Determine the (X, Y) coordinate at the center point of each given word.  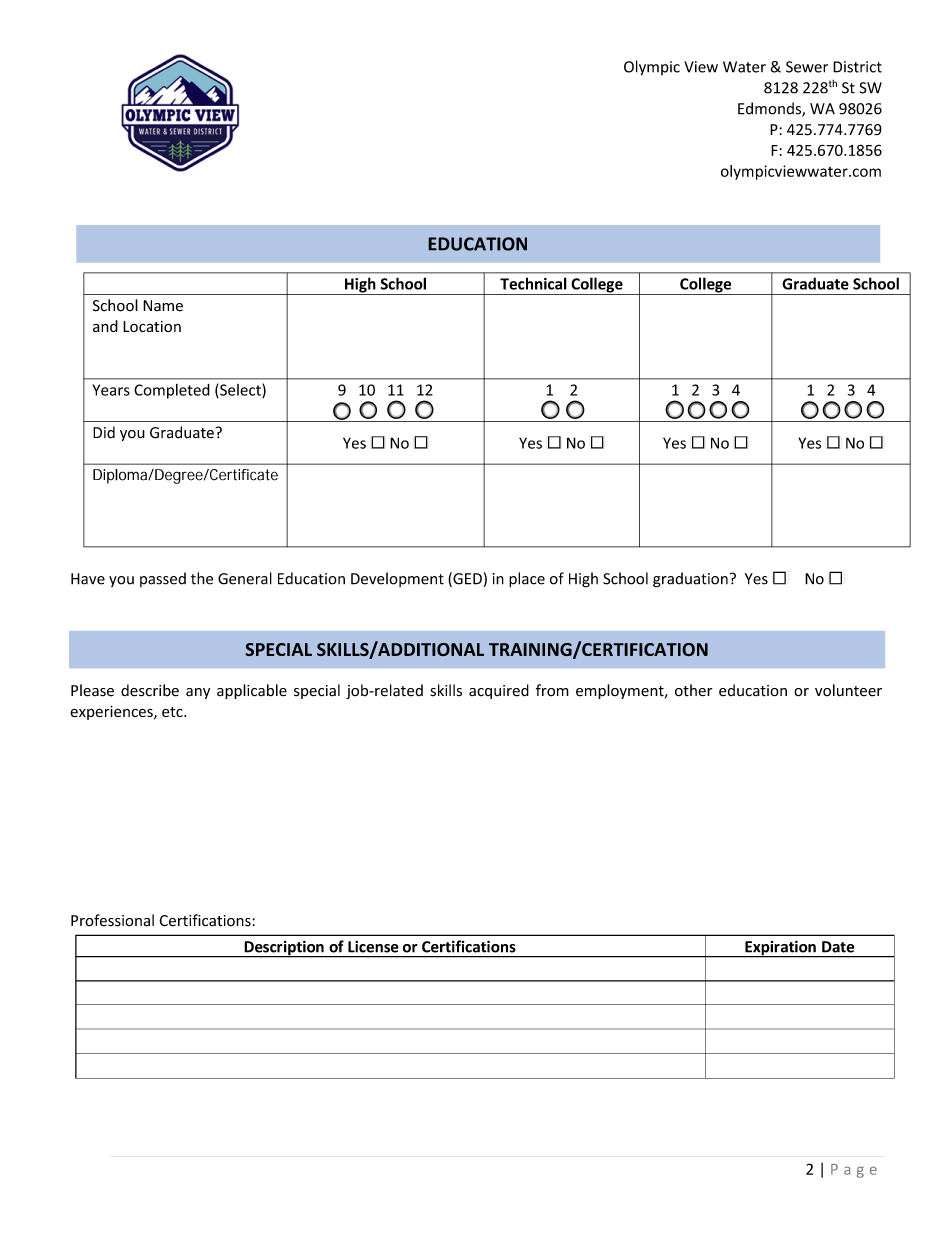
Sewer (807, 67)
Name (163, 306)
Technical (533, 283)
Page (854, 1171)
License (373, 947)
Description (284, 949)
